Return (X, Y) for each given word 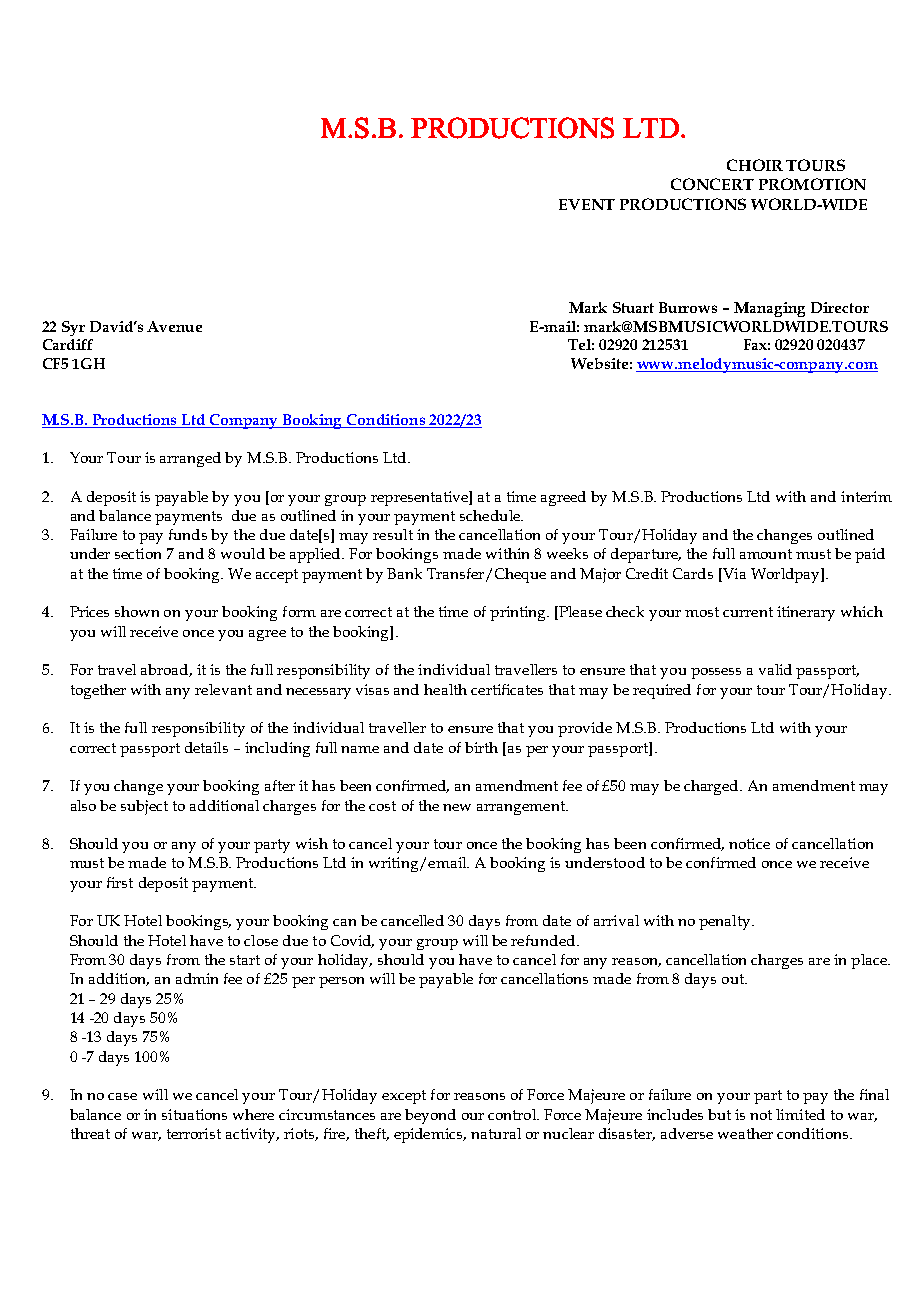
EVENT (587, 204)
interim (866, 496)
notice (749, 843)
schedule (491, 515)
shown (137, 611)
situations (194, 1114)
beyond (430, 1116)
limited (800, 1114)
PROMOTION (812, 184)
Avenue (174, 326)
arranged (190, 459)
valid (775, 669)
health (445, 689)
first (120, 882)
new (457, 807)
